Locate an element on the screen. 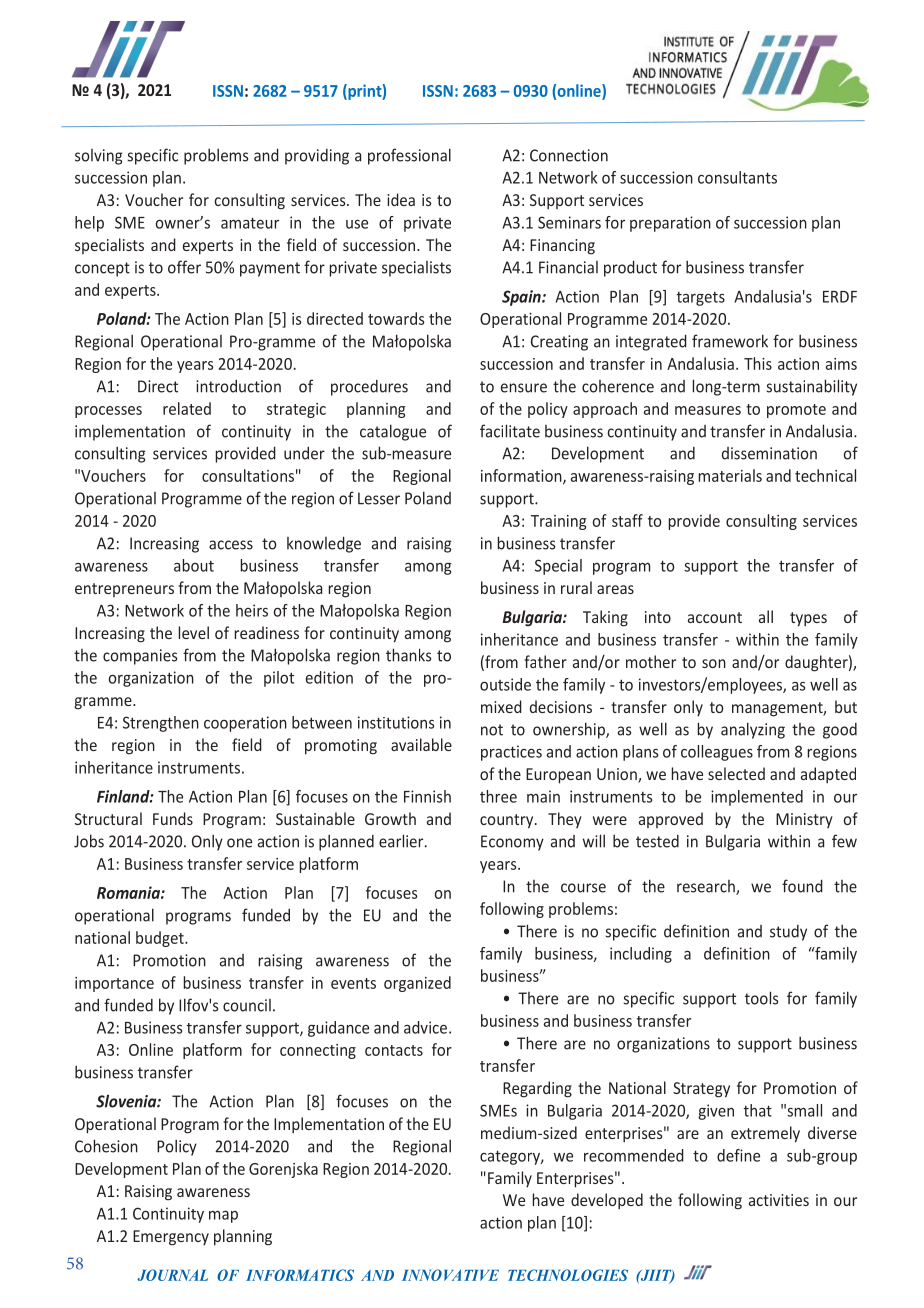 Image resolution: width=924 pixels, height=1308 pixels. amateur is located at coordinates (250, 223).
